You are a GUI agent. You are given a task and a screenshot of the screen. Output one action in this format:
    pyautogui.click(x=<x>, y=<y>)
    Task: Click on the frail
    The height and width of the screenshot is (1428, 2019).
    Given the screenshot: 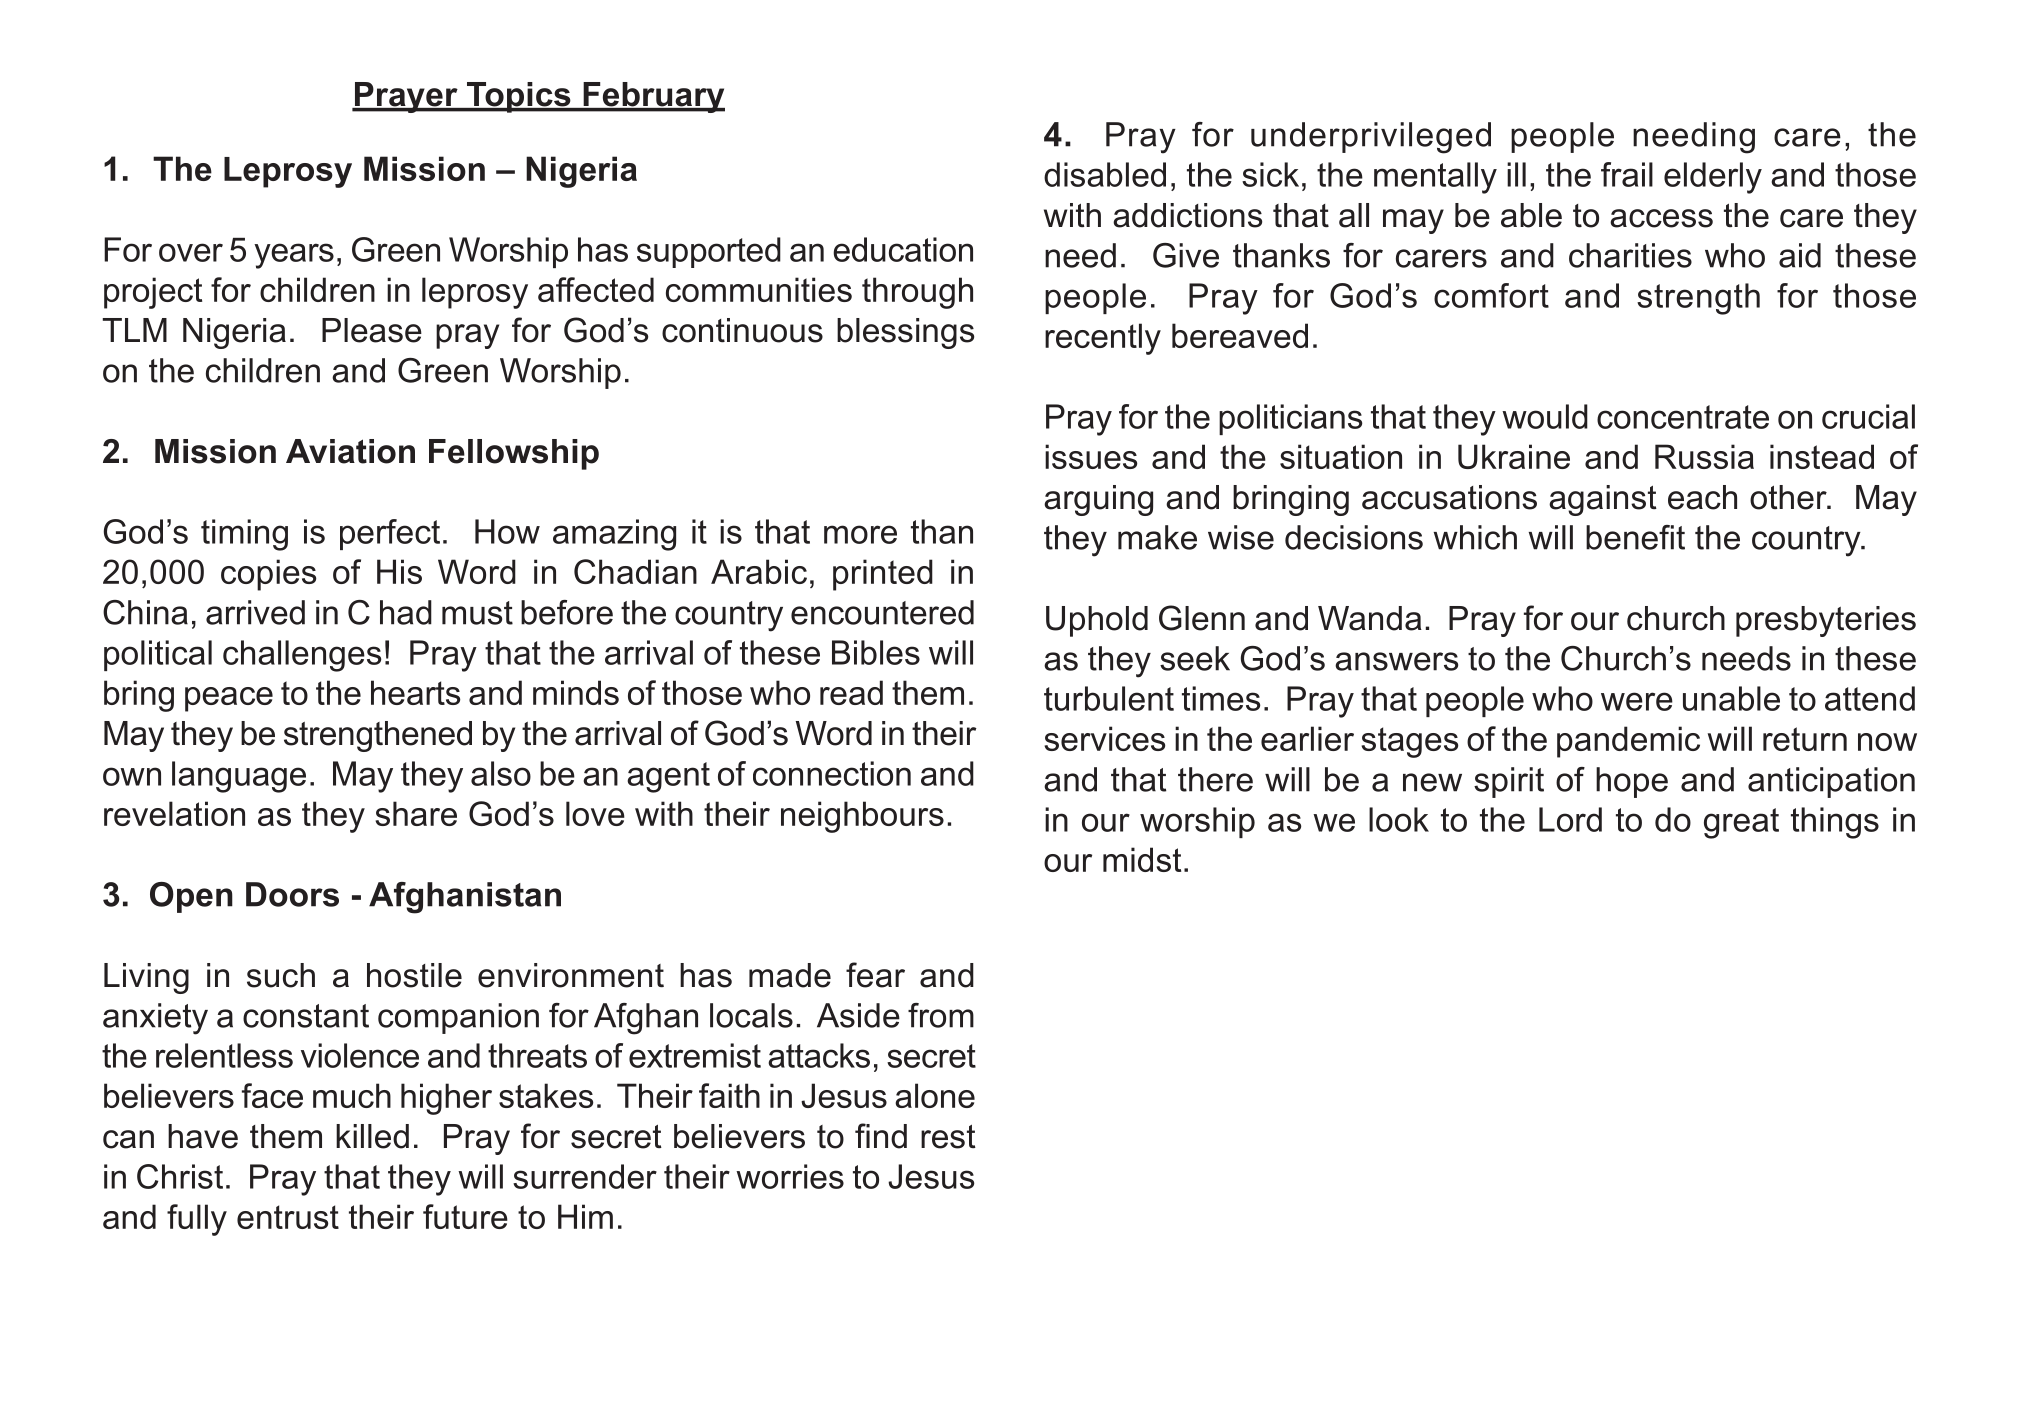 What is the action you would take?
    pyautogui.click(x=1627, y=174)
